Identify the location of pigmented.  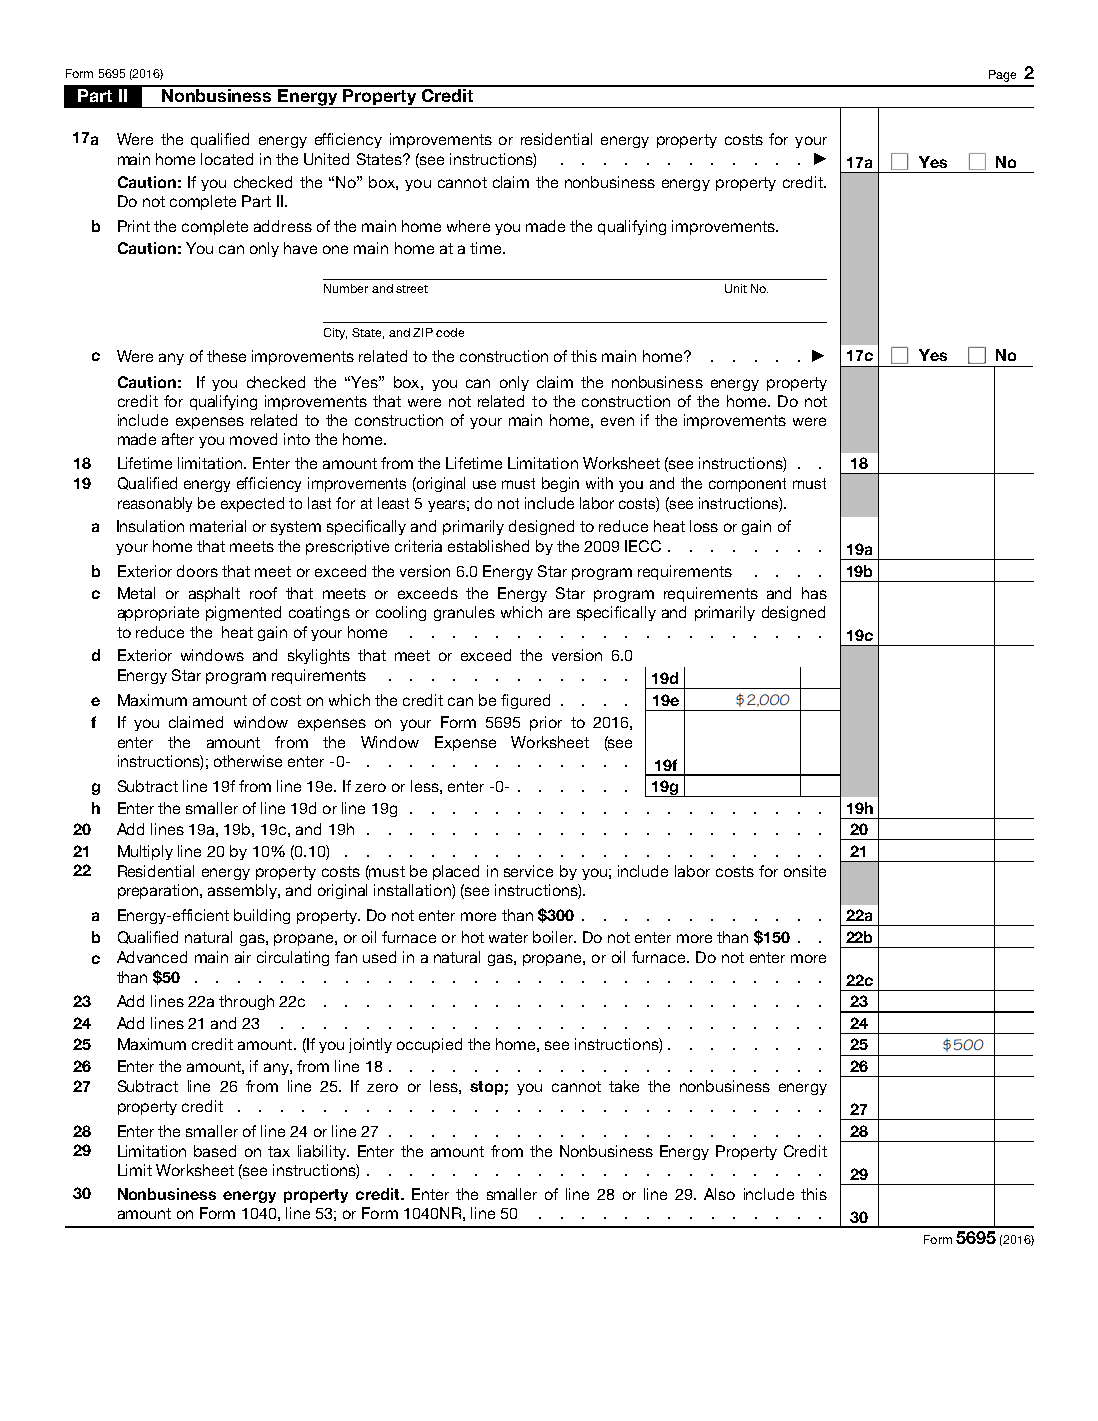
(243, 613).
